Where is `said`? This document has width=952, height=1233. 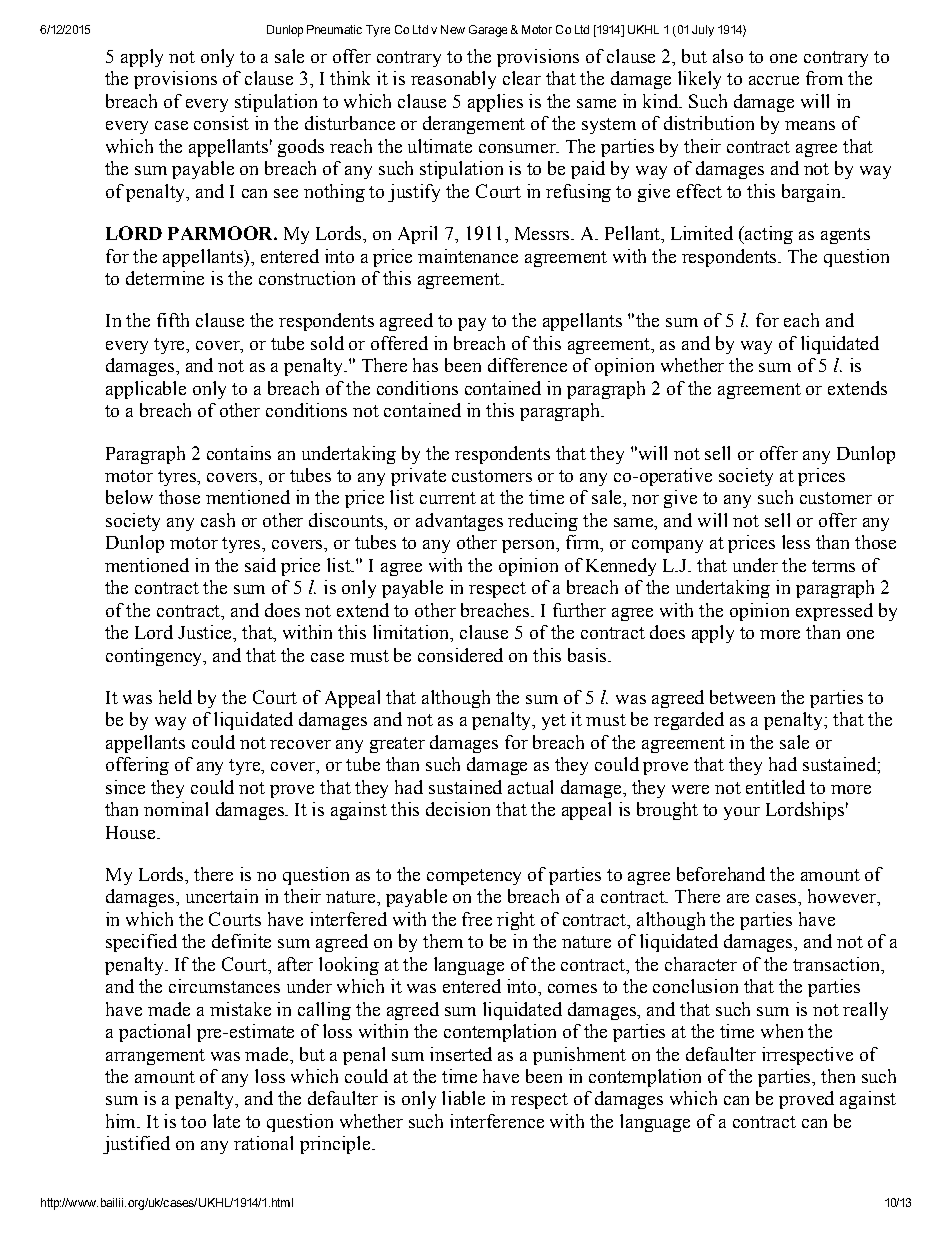 said is located at coordinates (260, 565).
